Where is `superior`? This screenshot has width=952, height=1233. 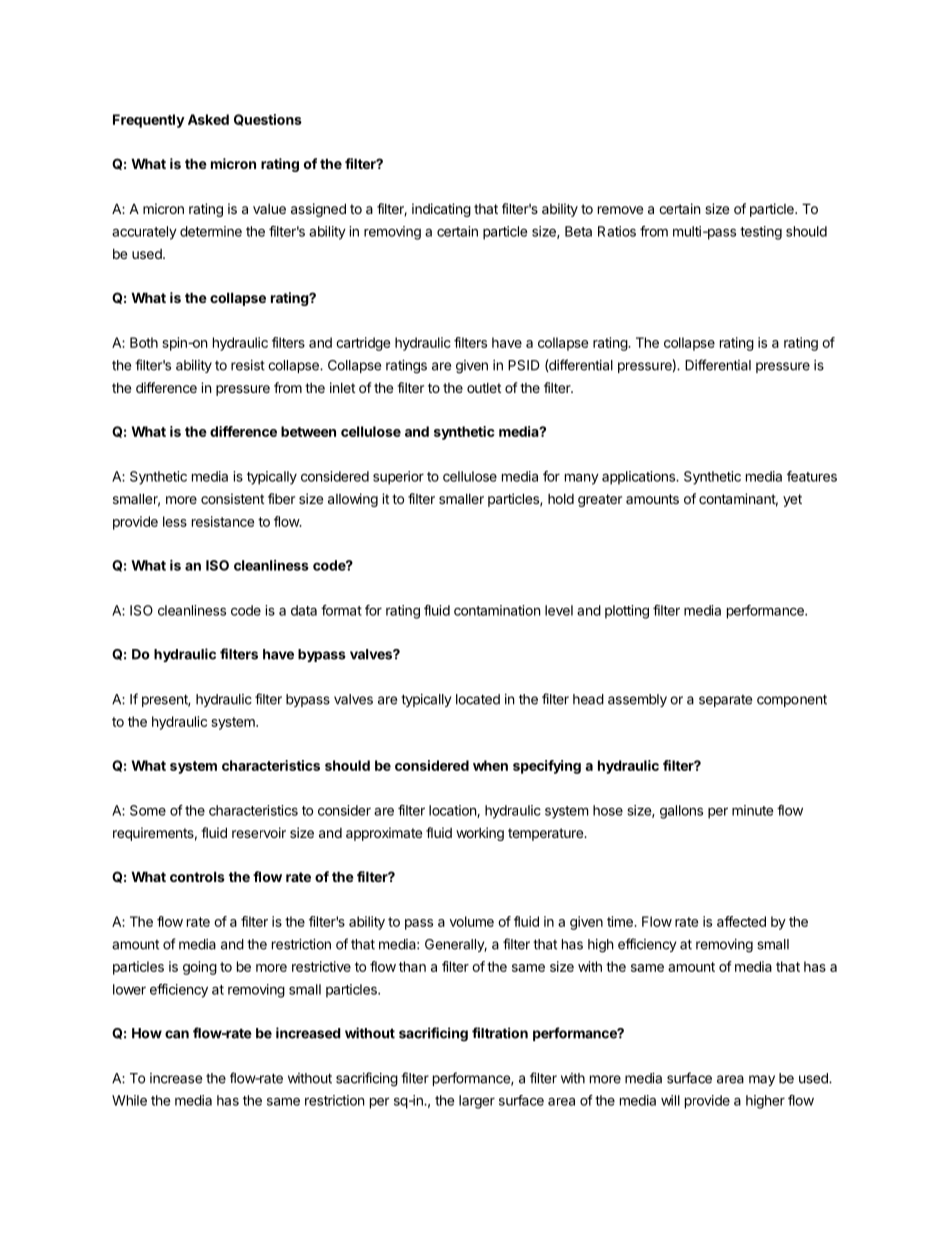
superior is located at coordinates (398, 478).
